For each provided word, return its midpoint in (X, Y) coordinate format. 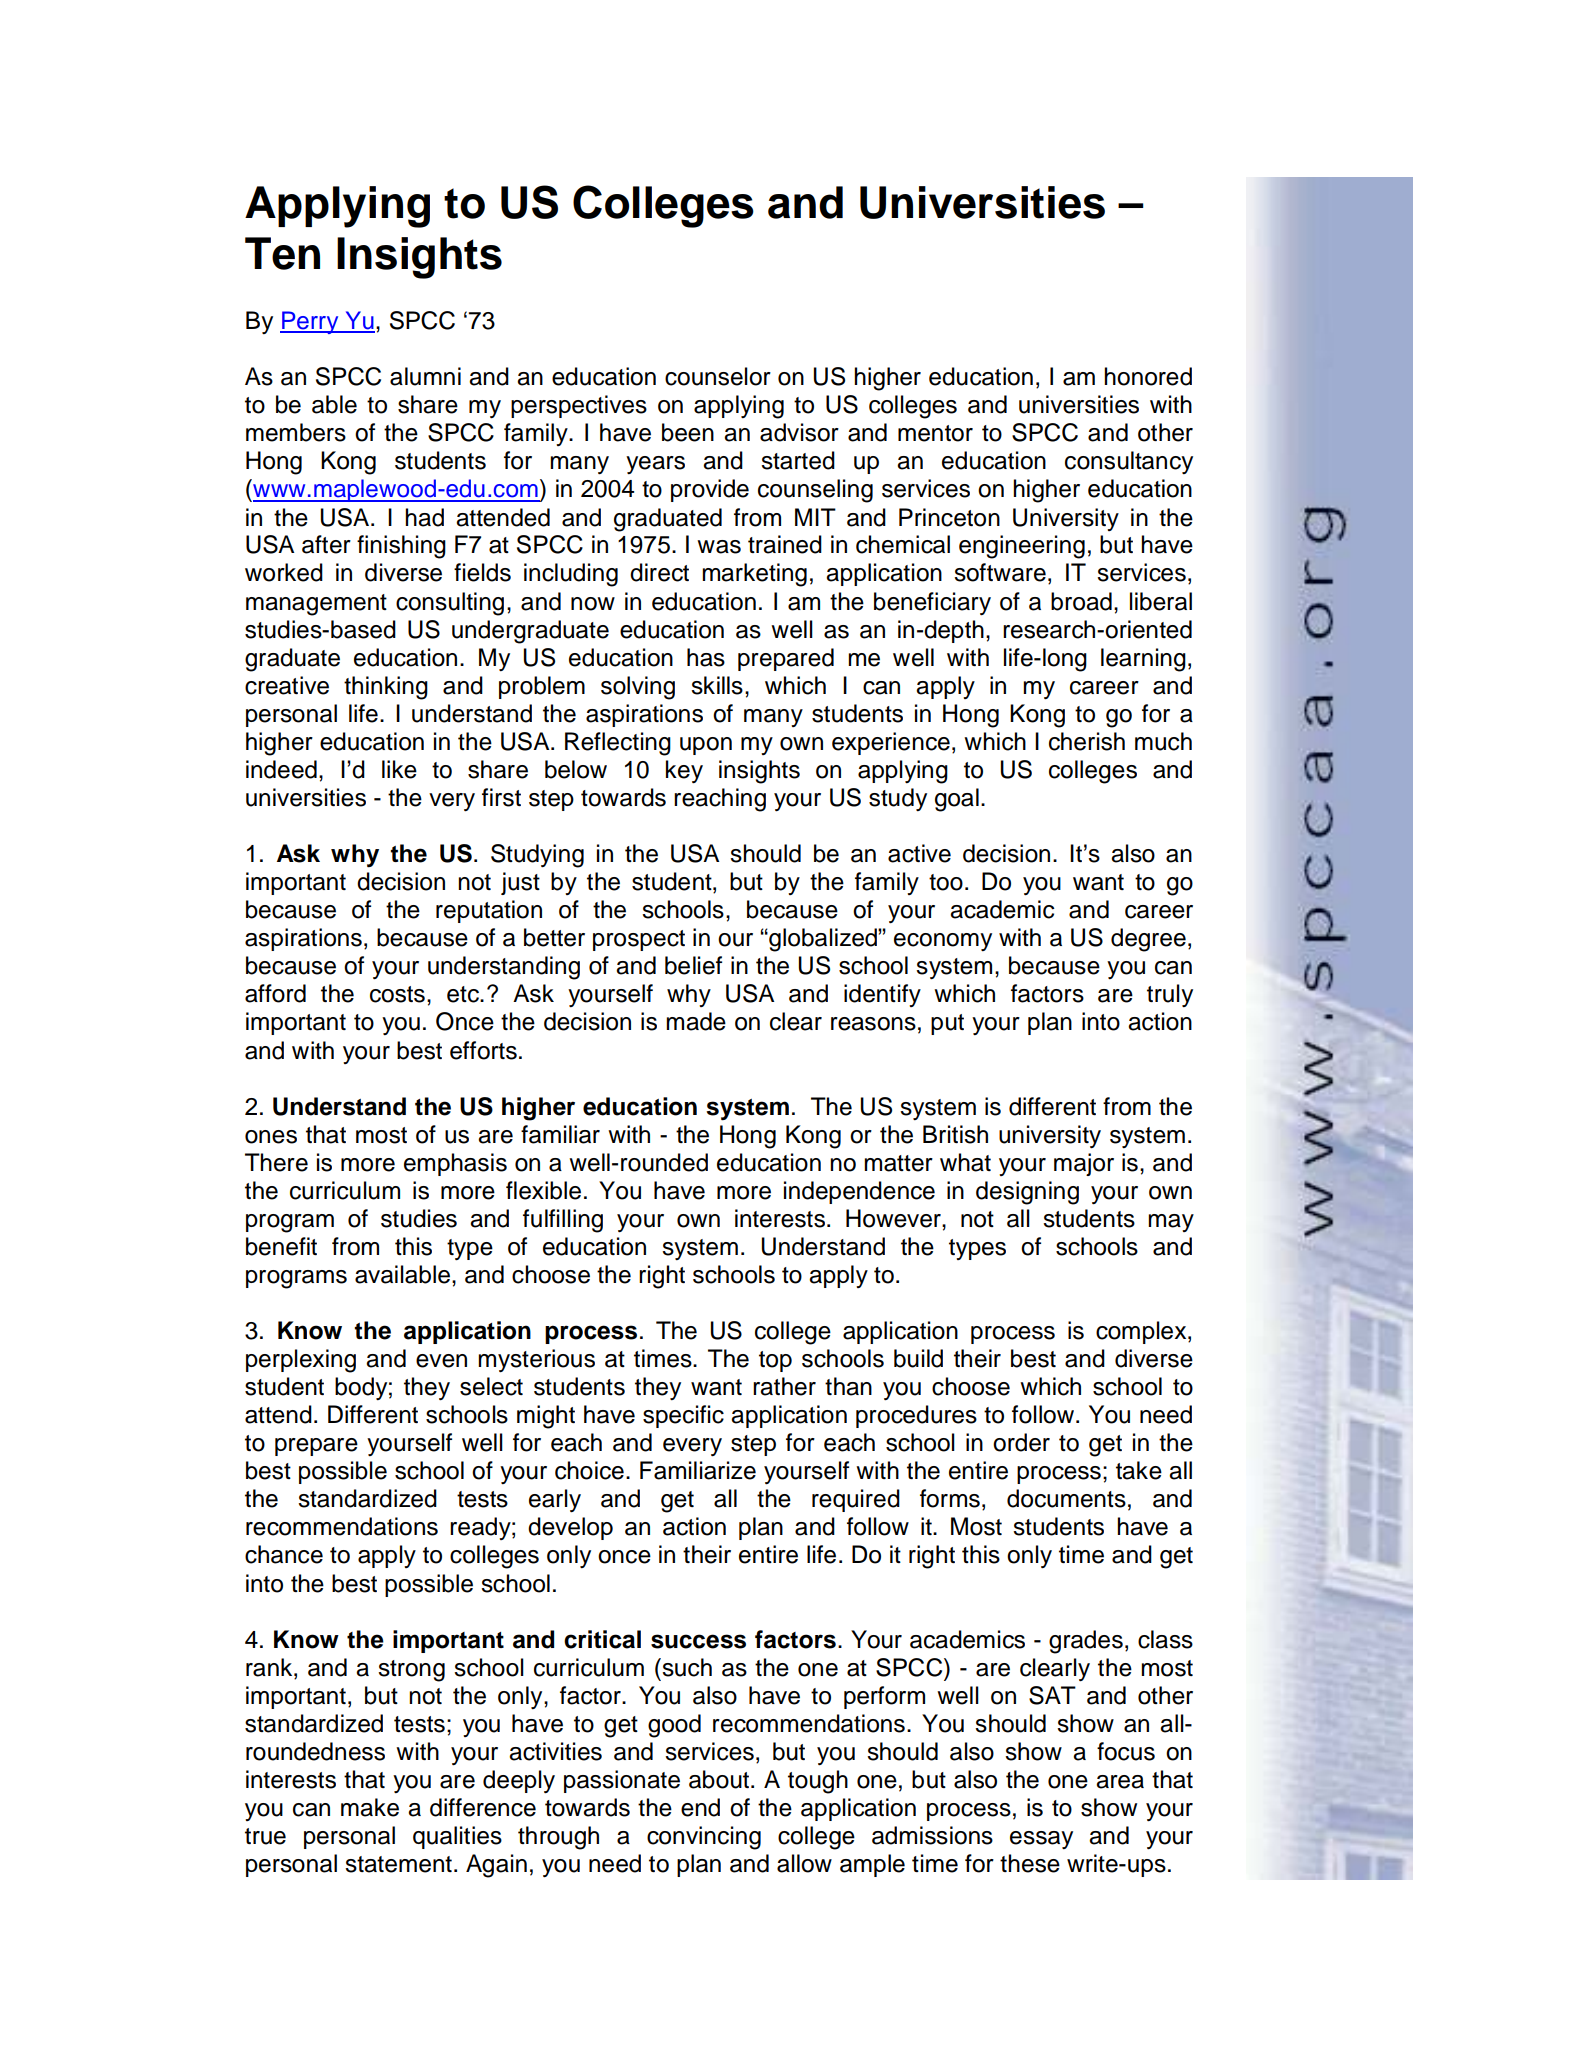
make (370, 1807)
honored (1148, 376)
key (684, 771)
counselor (718, 376)
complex (1142, 1332)
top (775, 1361)
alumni (425, 376)
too (946, 882)
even (441, 1361)
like (399, 769)
